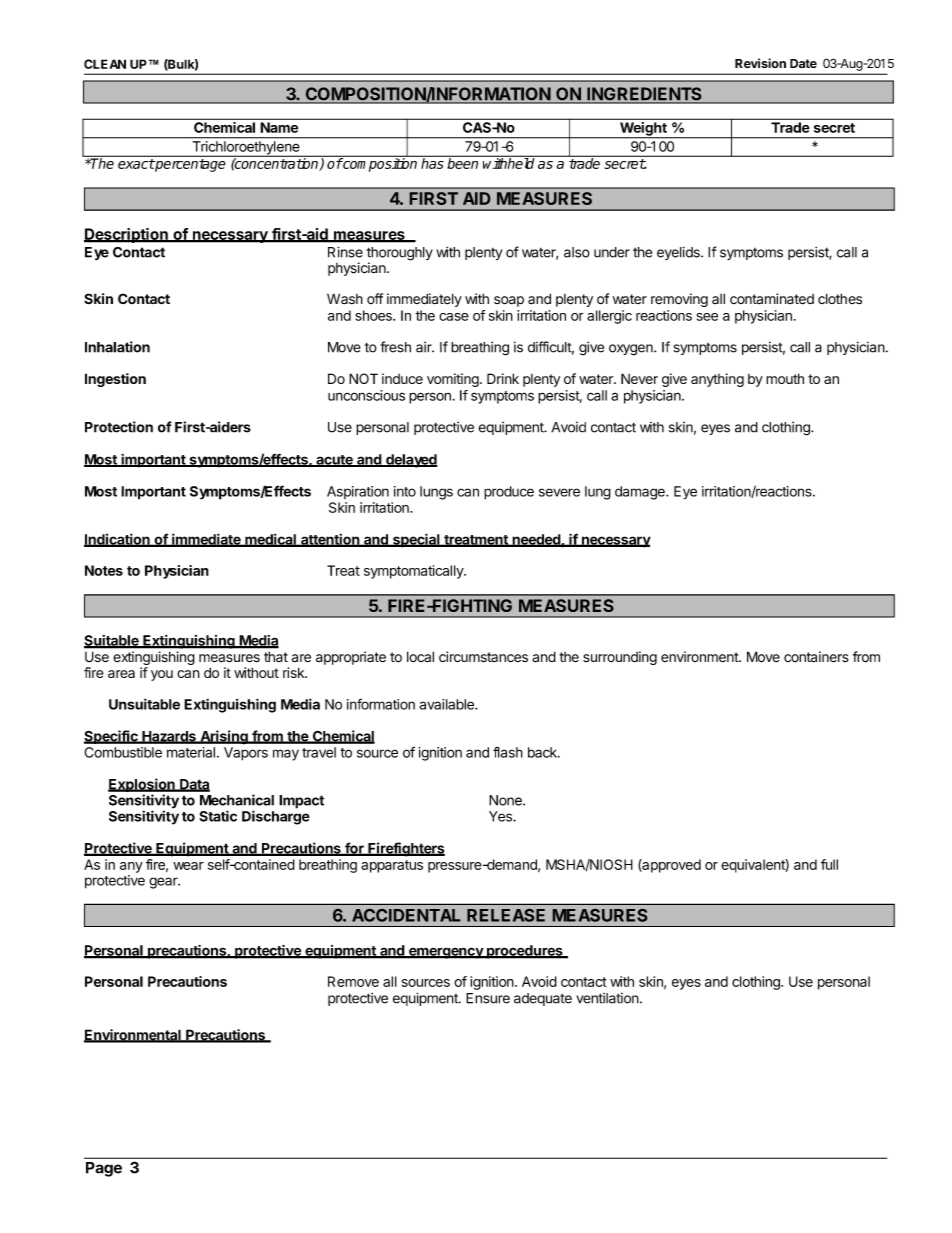  I want to click on Page, so click(104, 1169).
